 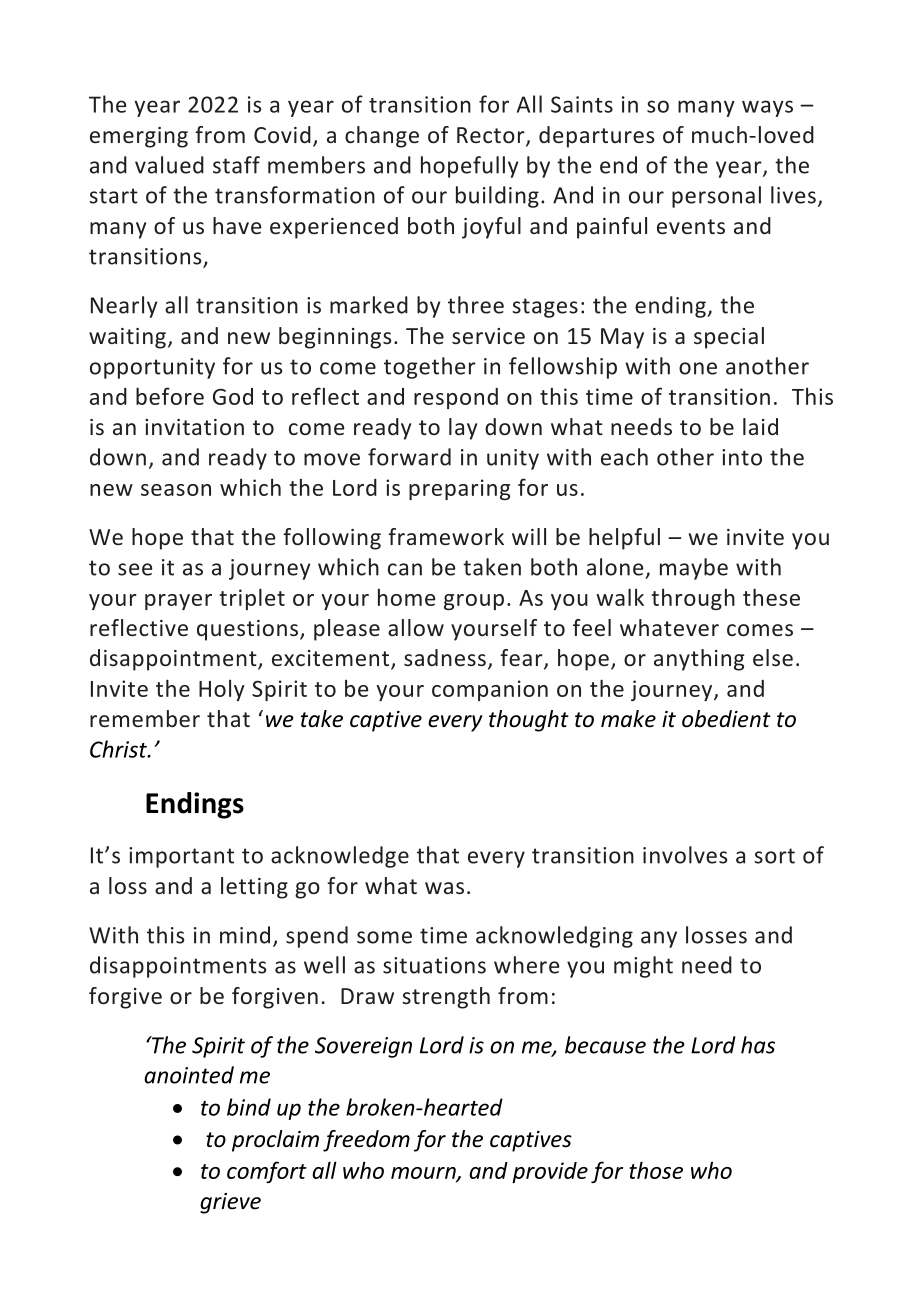 What do you see at coordinates (176, 490) in the page?
I see `season` at bounding box center [176, 490].
